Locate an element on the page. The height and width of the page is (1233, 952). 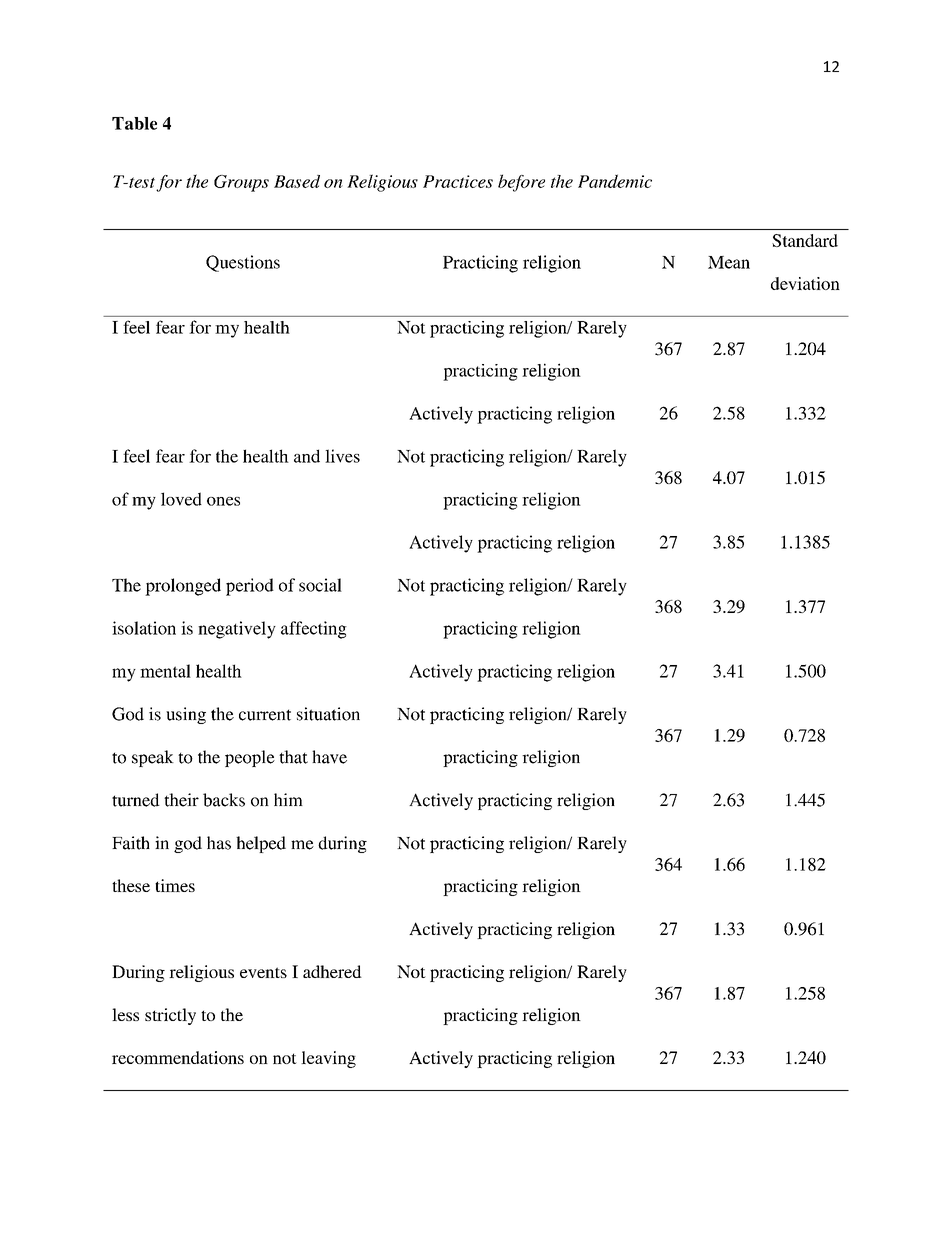
Practices is located at coordinates (458, 181).
